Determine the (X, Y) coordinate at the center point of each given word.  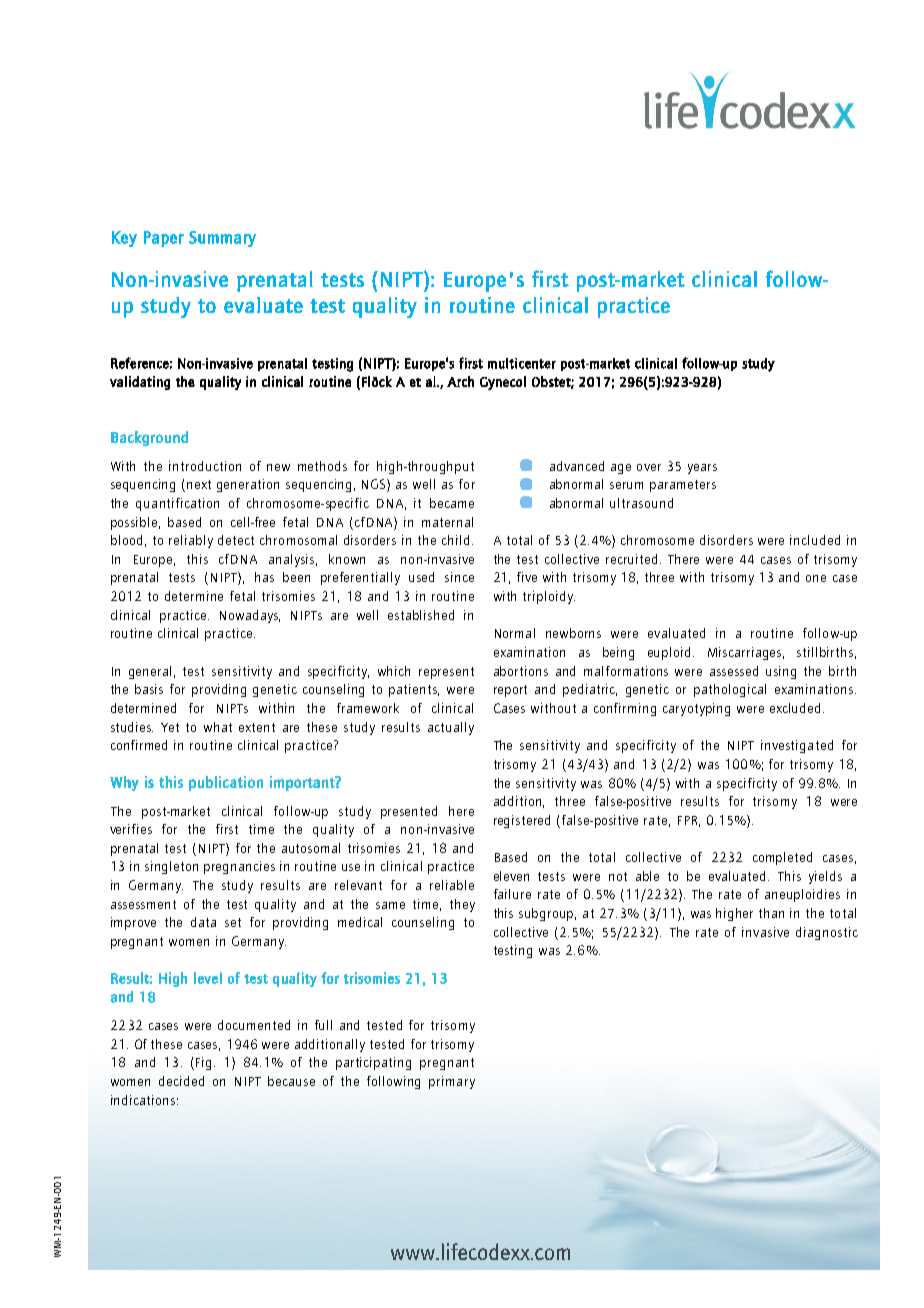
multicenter (522, 363)
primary (452, 1082)
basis (149, 689)
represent (446, 673)
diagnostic (827, 933)
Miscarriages (746, 653)
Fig (203, 1063)
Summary (222, 239)
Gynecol (503, 383)
